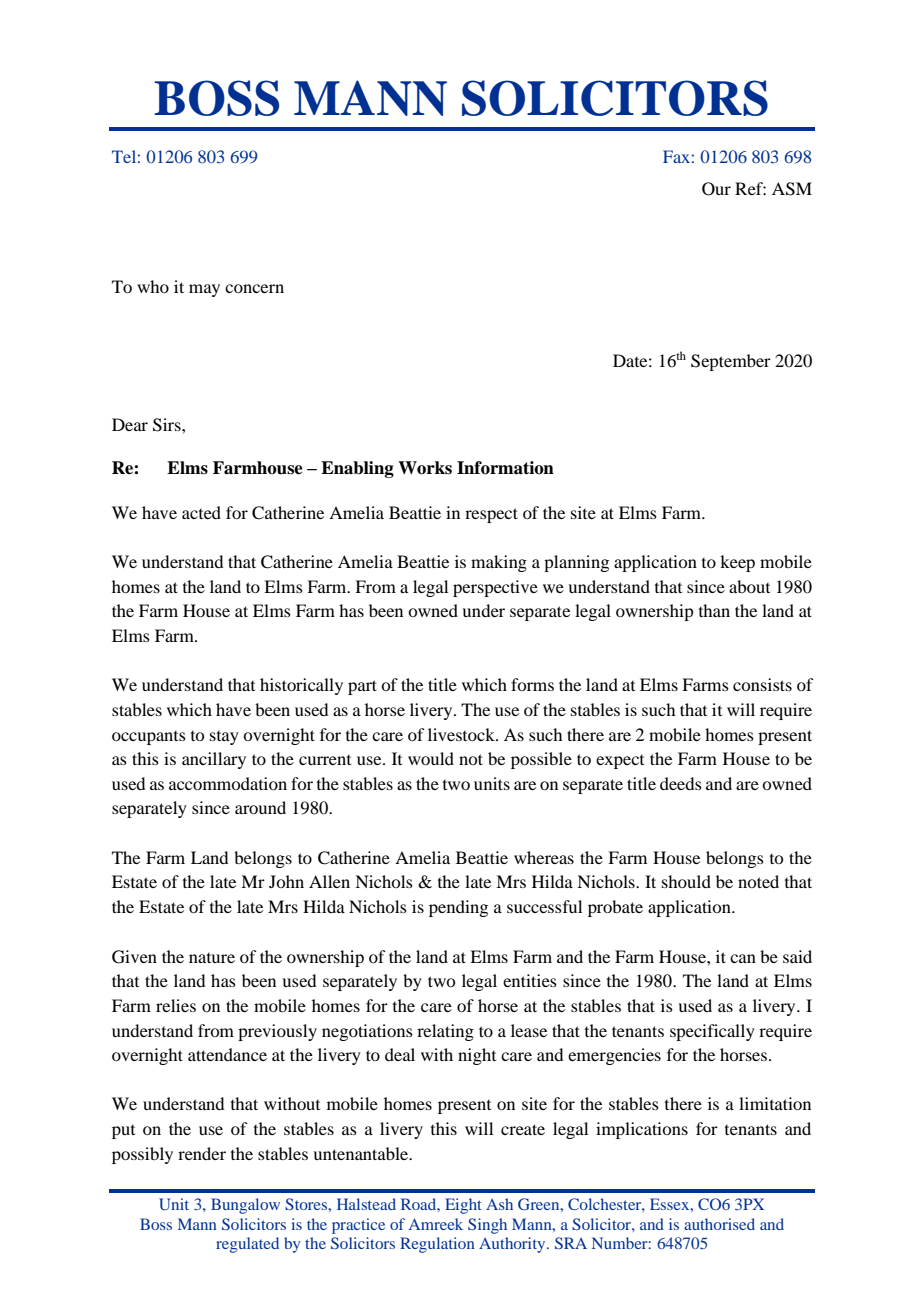  What do you see at coordinates (737, 563) in the screenshot?
I see `keep` at bounding box center [737, 563].
